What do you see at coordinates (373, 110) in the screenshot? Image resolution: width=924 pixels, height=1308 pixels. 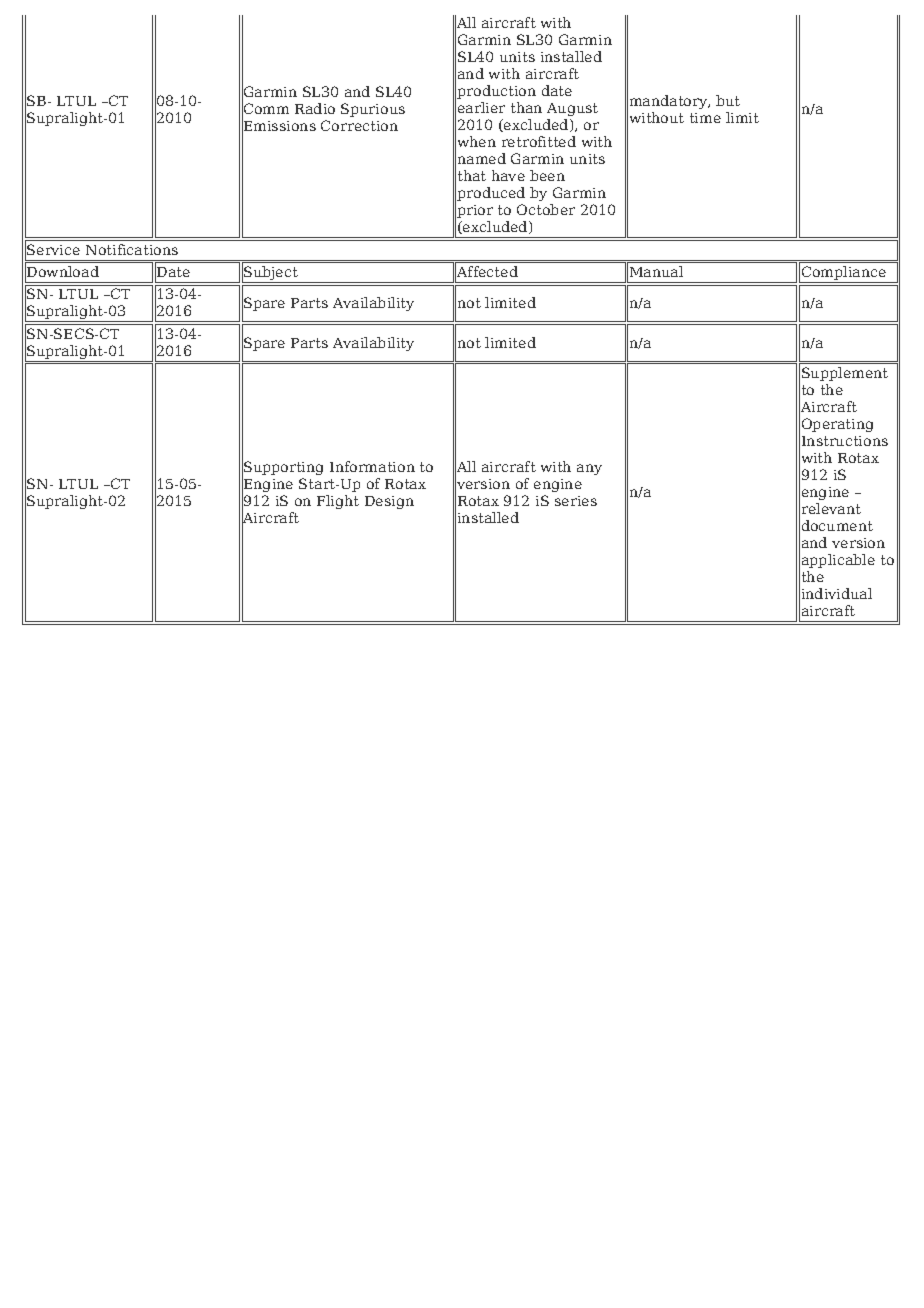 I see `Spurious` at bounding box center [373, 110].
